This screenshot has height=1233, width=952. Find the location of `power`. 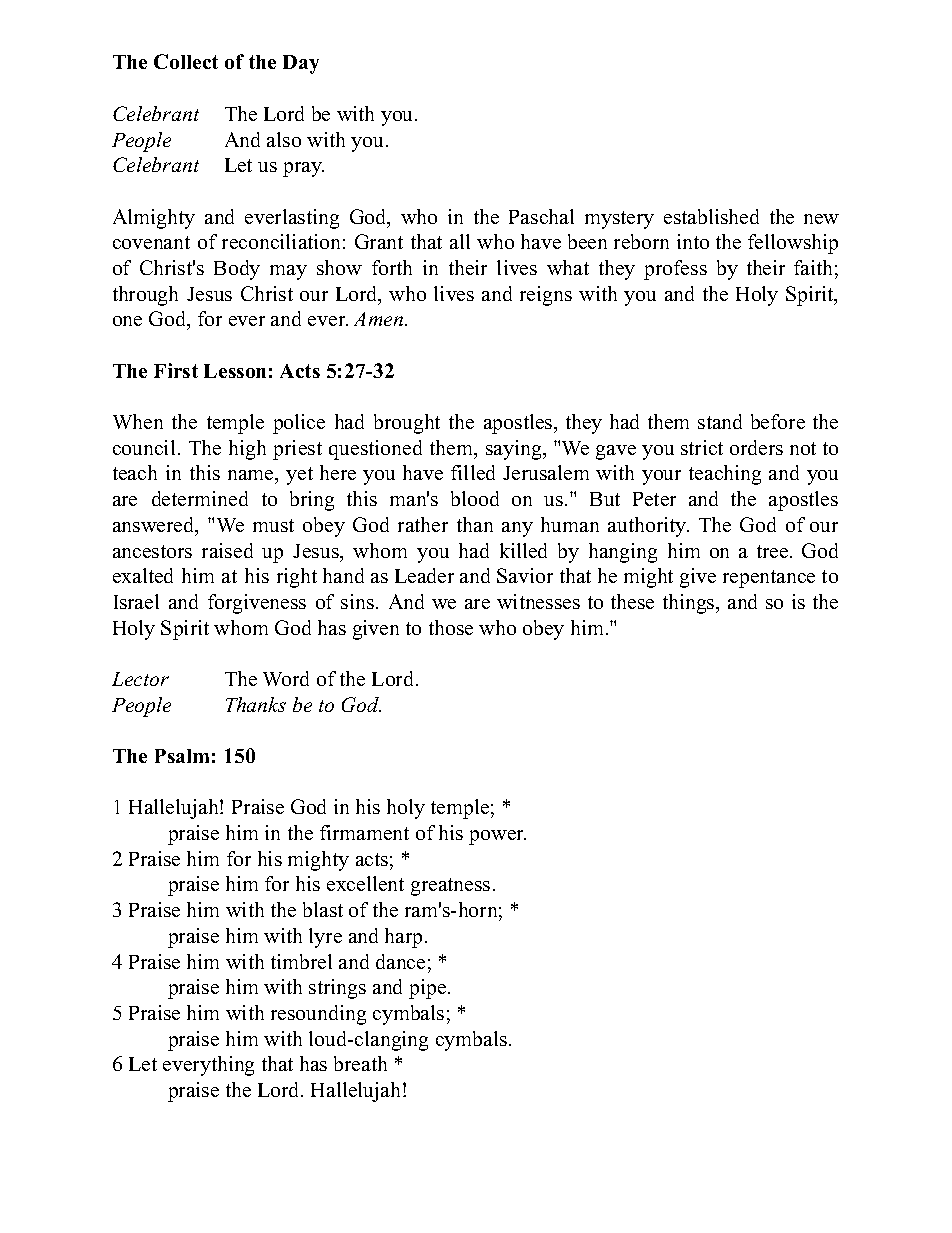

power is located at coordinates (497, 837).
